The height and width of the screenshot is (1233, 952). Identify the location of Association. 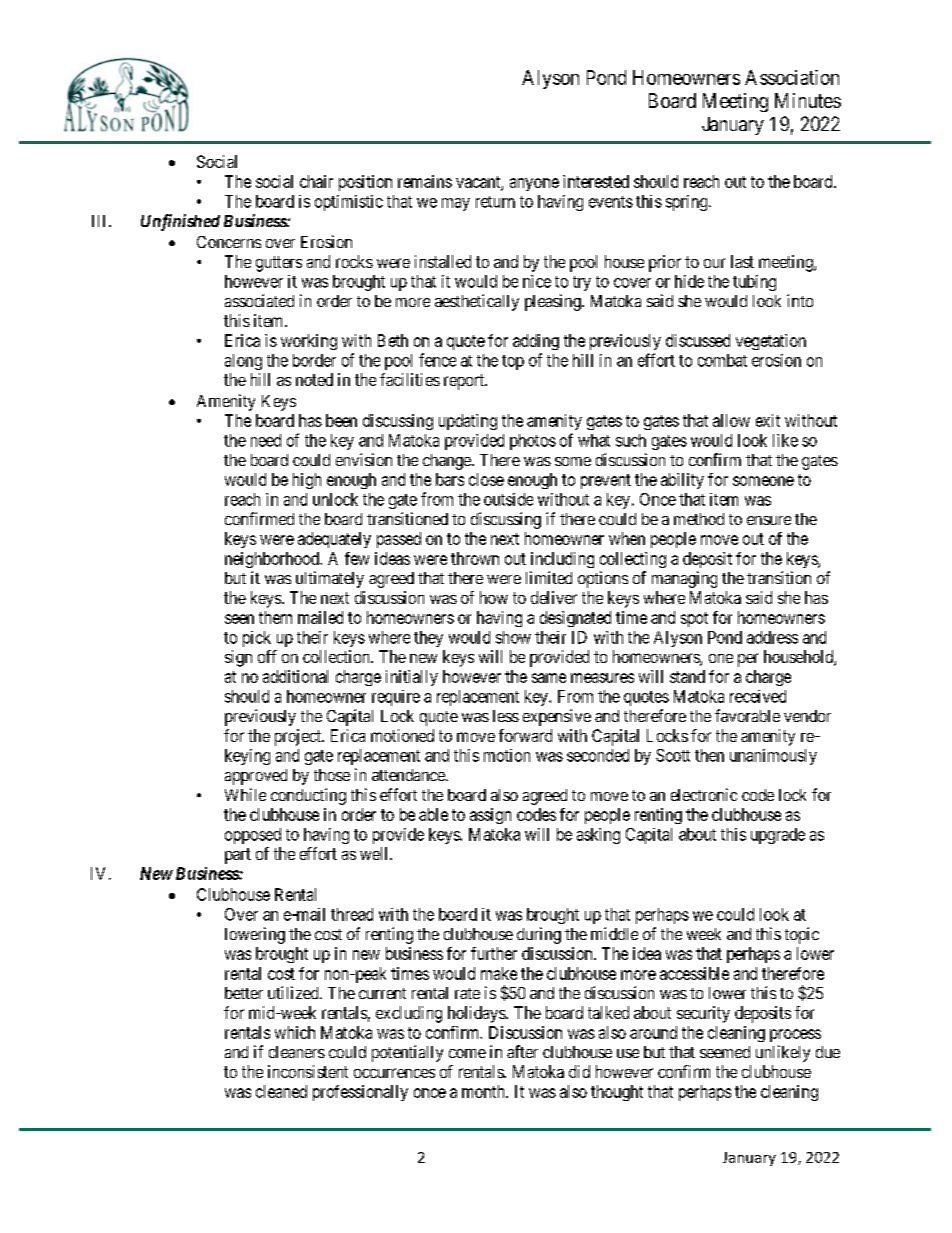
(792, 77).
